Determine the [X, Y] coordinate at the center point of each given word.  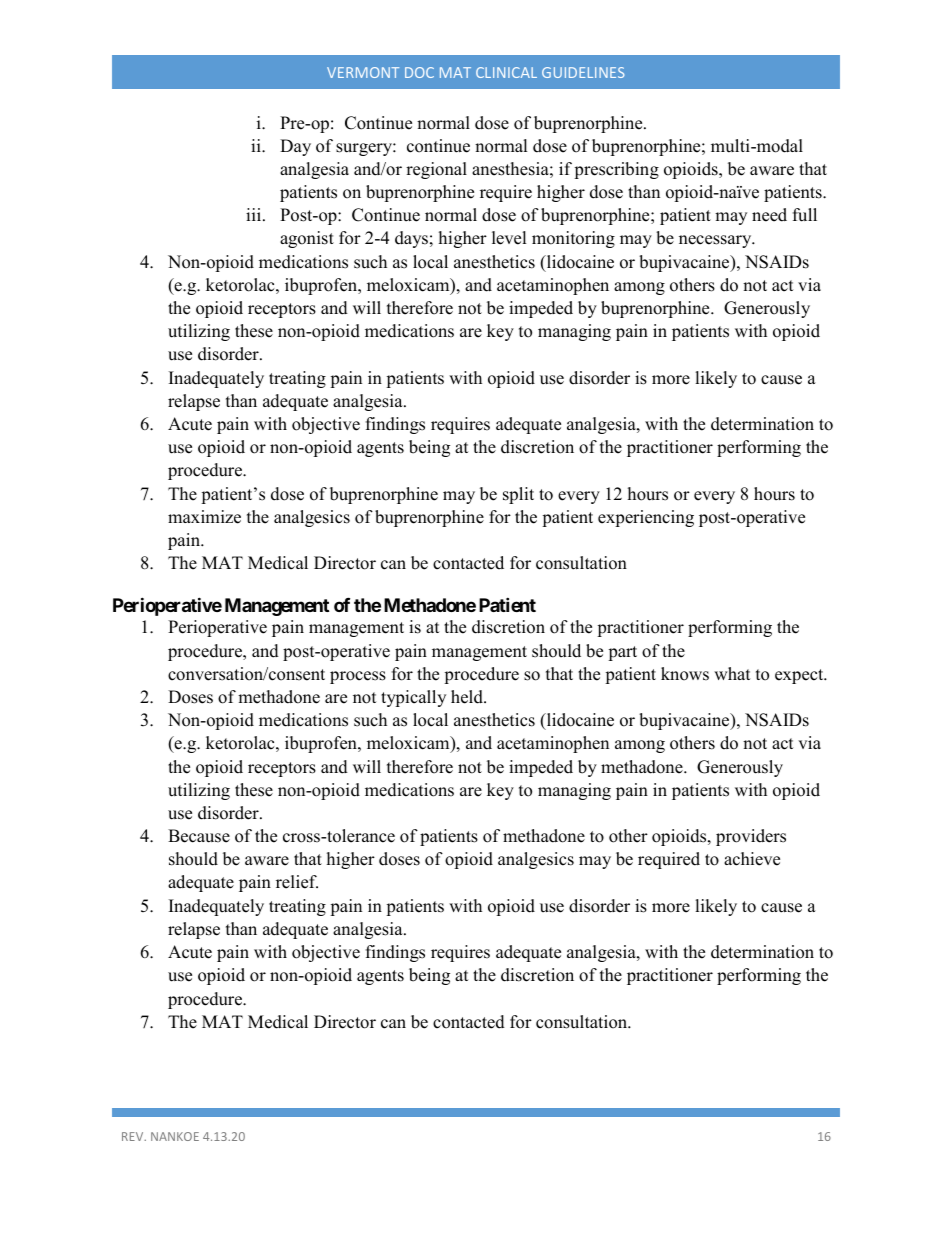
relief [297, 882]
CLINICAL [506, 72]
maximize [204, 517]
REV [134, 1136]
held [468, 697]
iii [255, 214]
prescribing [616, 170]
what [732, 673]
